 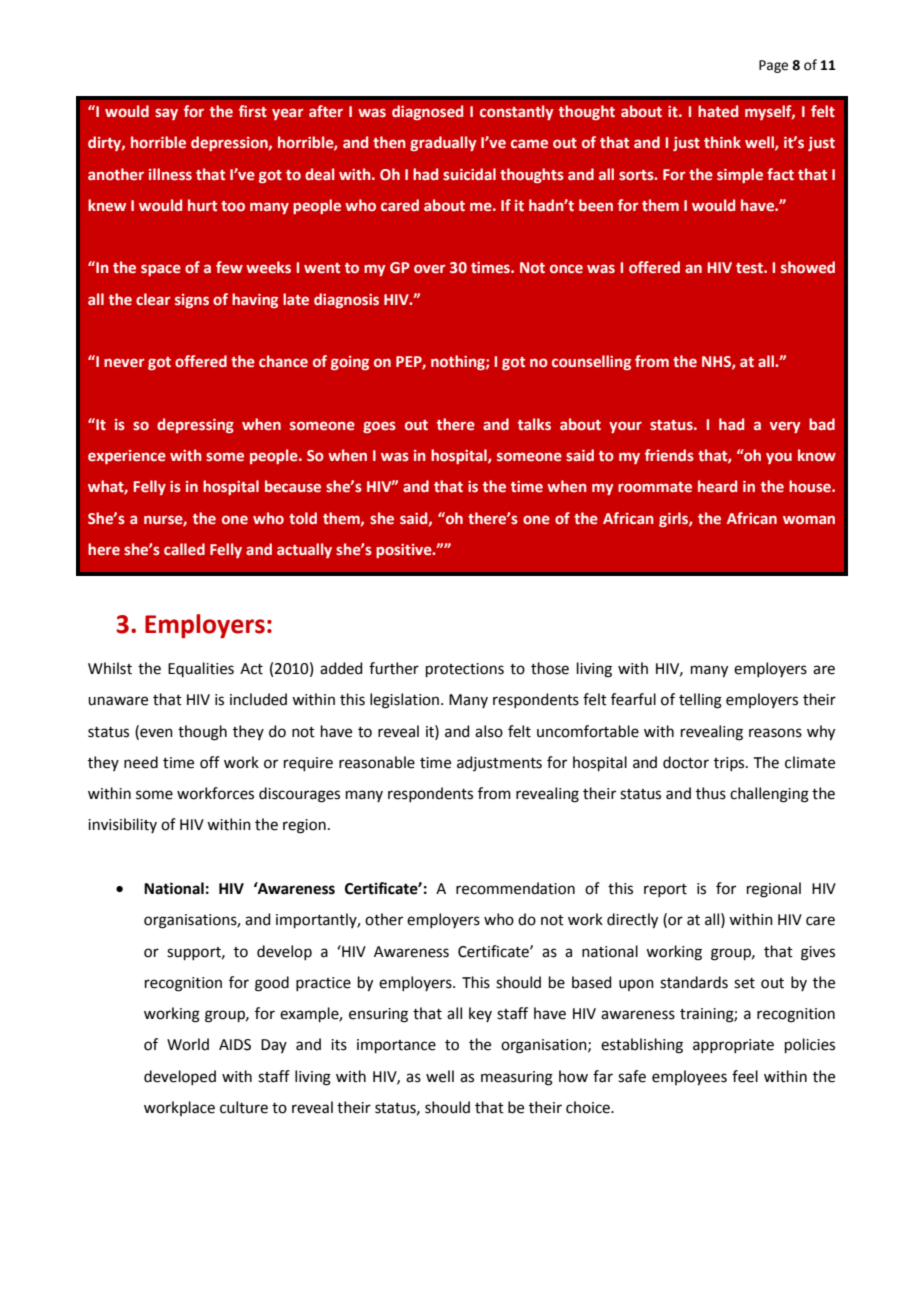 I want to click on hated, so click(x=718, y=111).
